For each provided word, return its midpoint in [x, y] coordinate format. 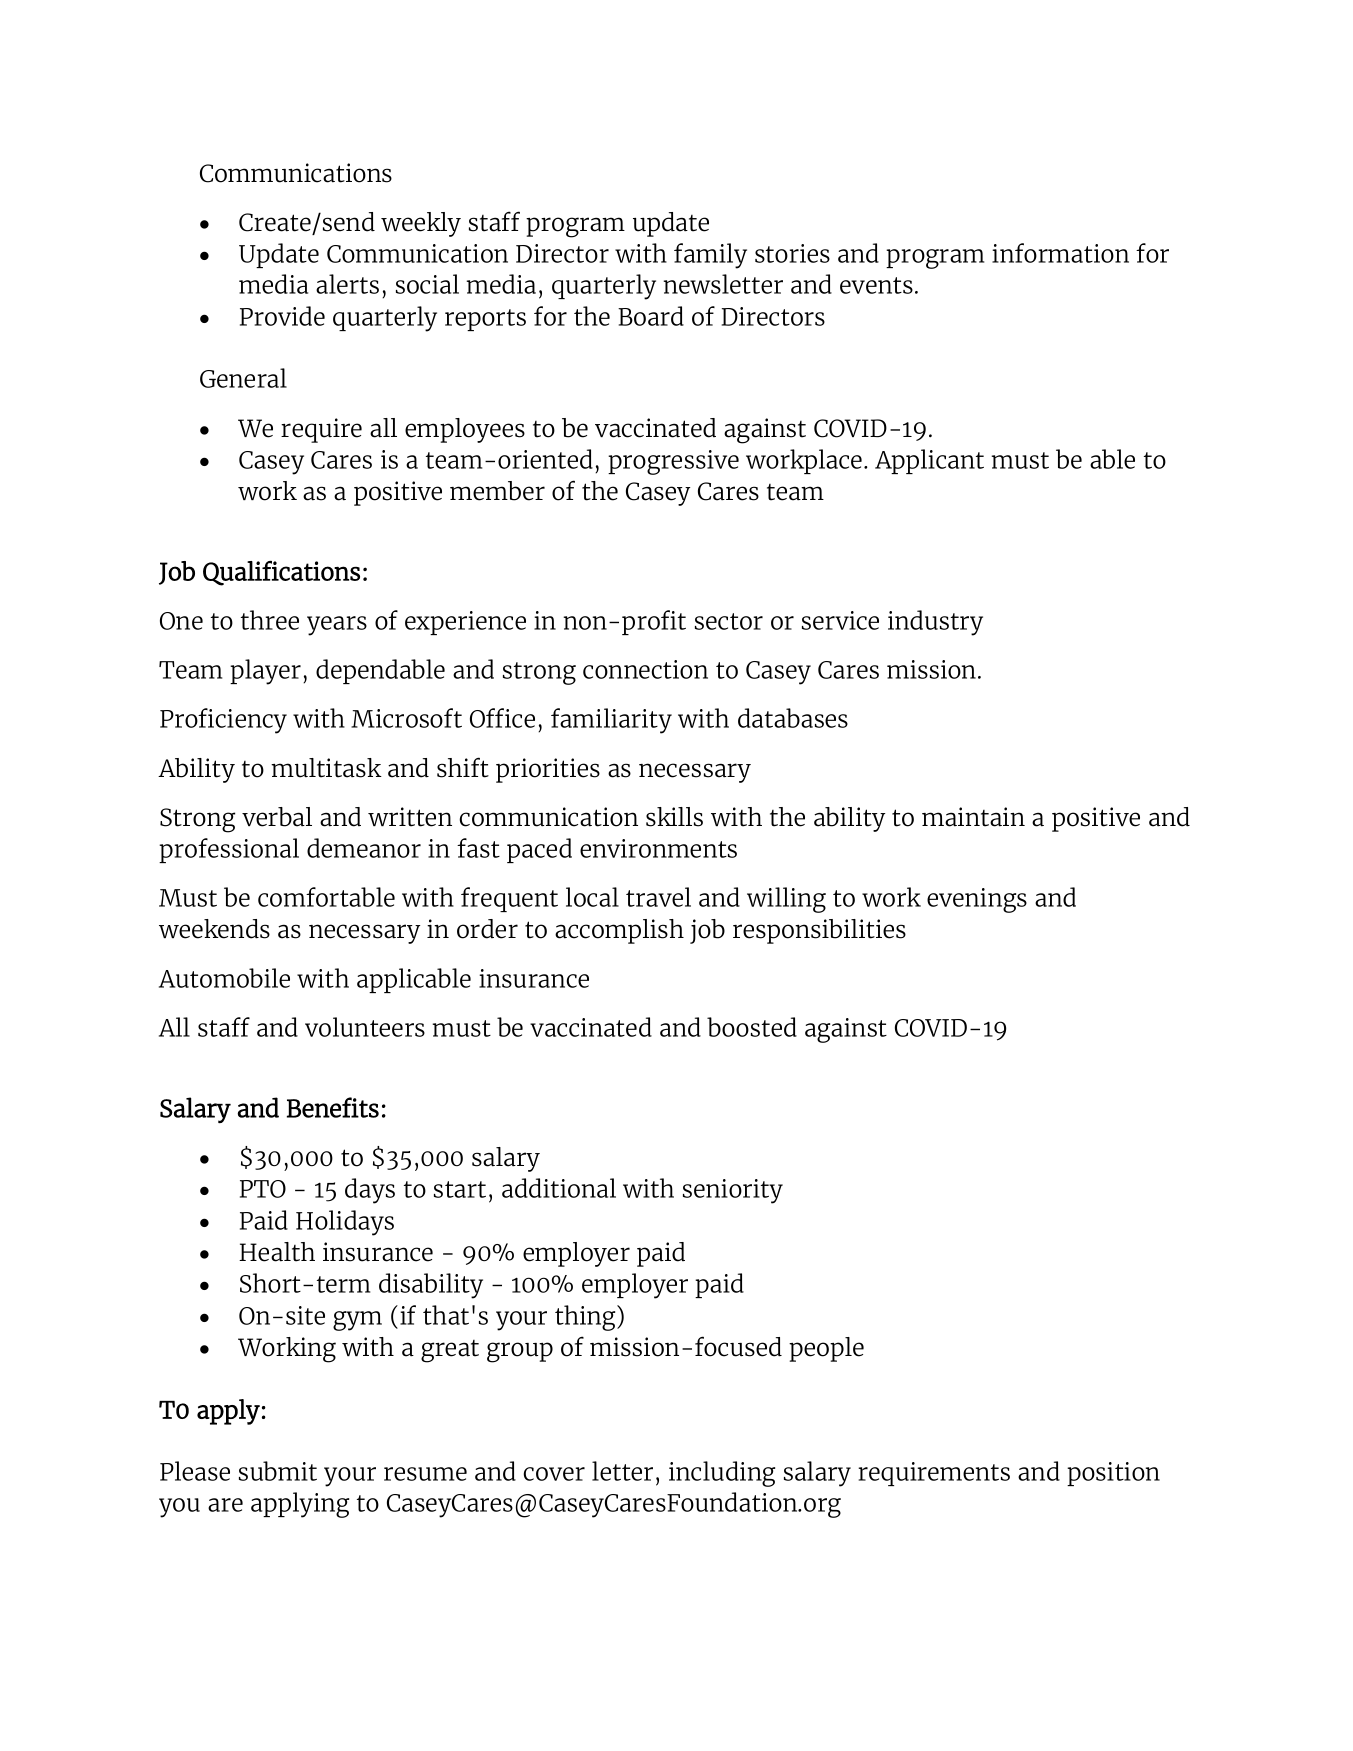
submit [278, 1471]
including [722, 1474]
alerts [347, 284]
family [710, 256]
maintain [973, 817]
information [1060, 253]
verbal [277, 817]
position [1113, 1474]
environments [658, 848]
